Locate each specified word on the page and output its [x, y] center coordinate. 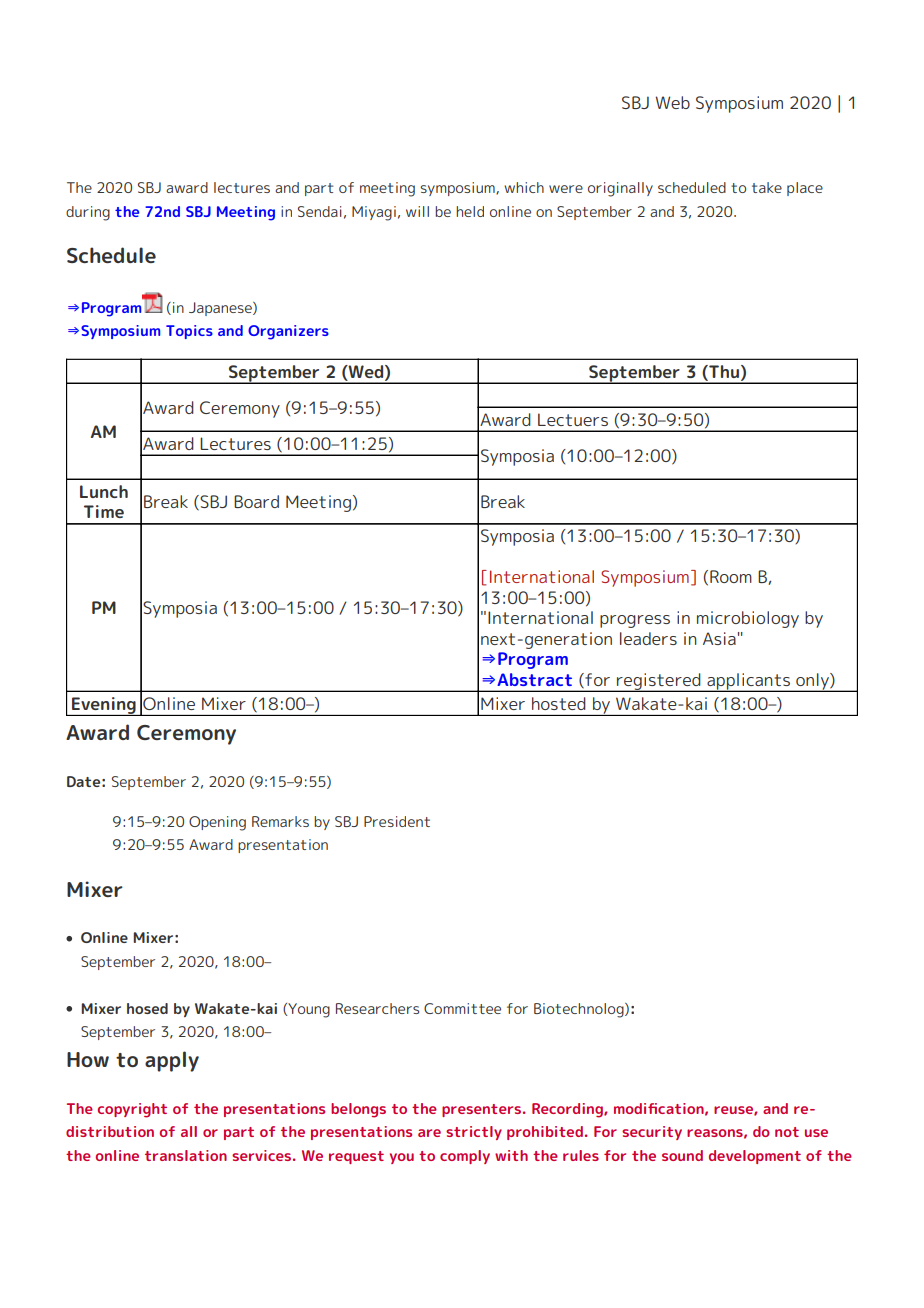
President [397, 821]
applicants [748, 682]
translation [186, 1155]
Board [256, 501]
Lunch [104, 491]
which [524, 187]
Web [672, 102]
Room [731, 576]
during [88, 213]
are [429, 1133]
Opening [217, 823]
